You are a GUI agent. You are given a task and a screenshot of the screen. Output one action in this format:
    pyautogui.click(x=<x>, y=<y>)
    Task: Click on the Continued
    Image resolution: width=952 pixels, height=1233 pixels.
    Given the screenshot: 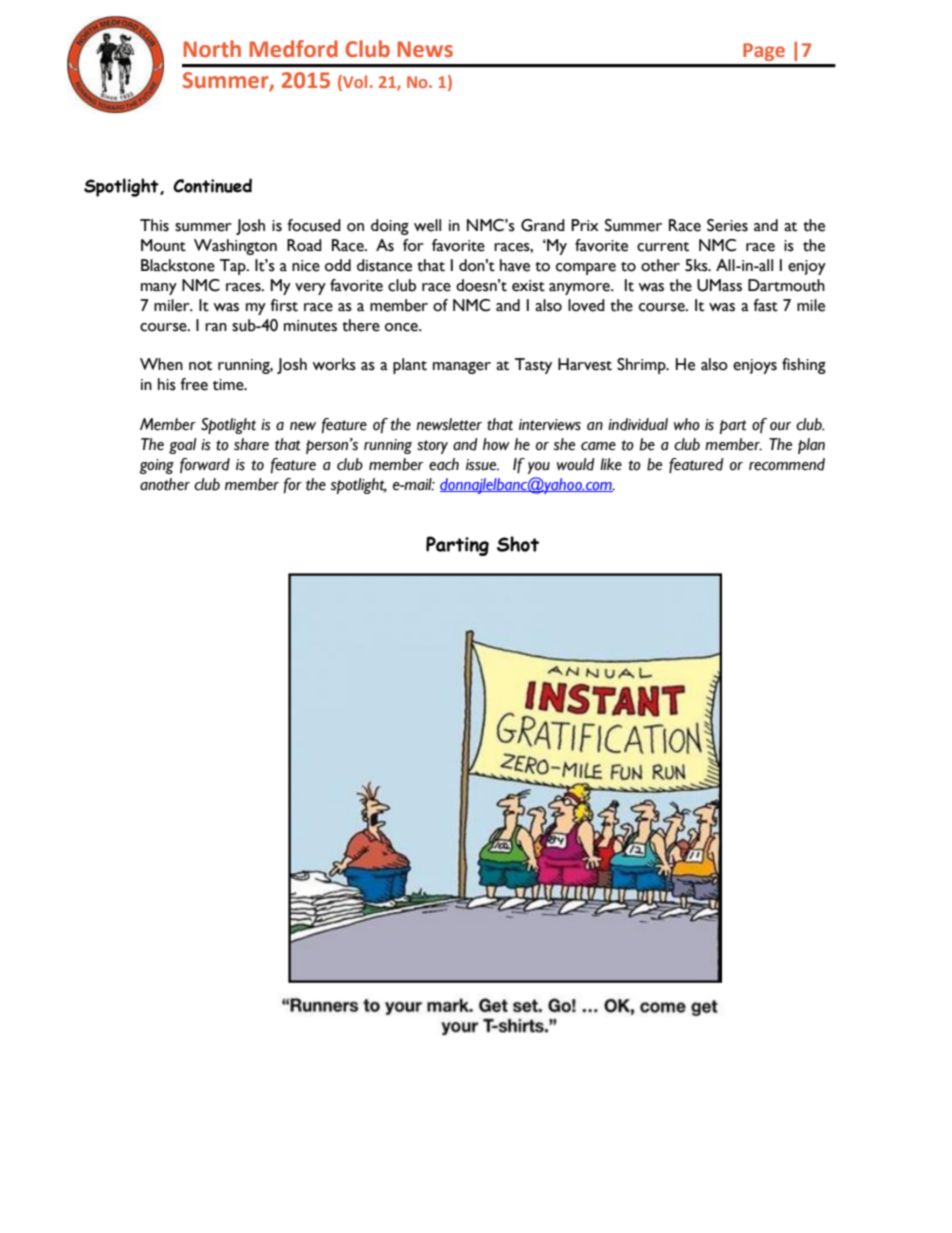 What is the action you would take?
    pyautogui.click(x=212, y=185)
